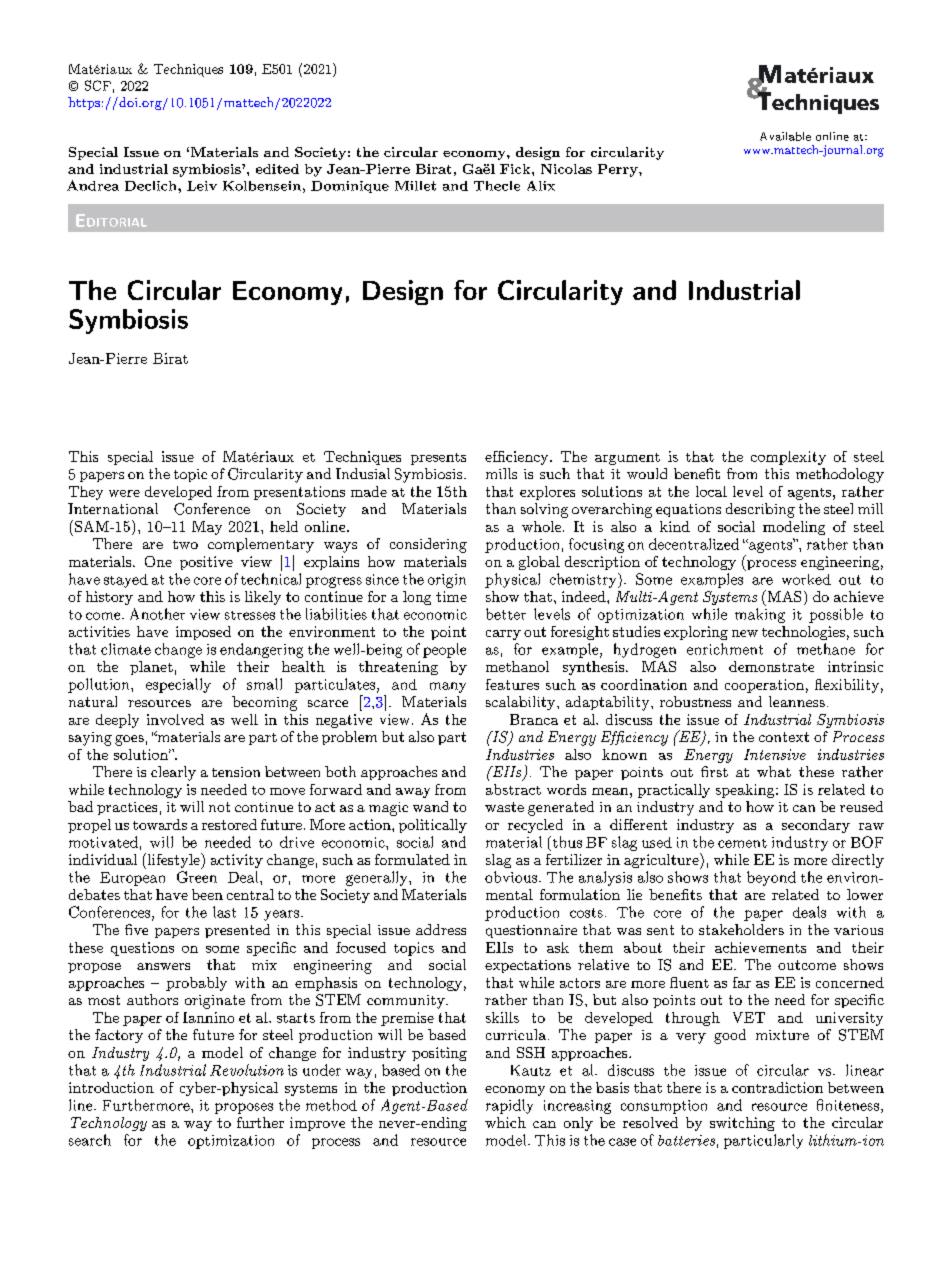  Describe the element at coordinates (771, 878) in the screenshot. I see `beyond` at that location.
